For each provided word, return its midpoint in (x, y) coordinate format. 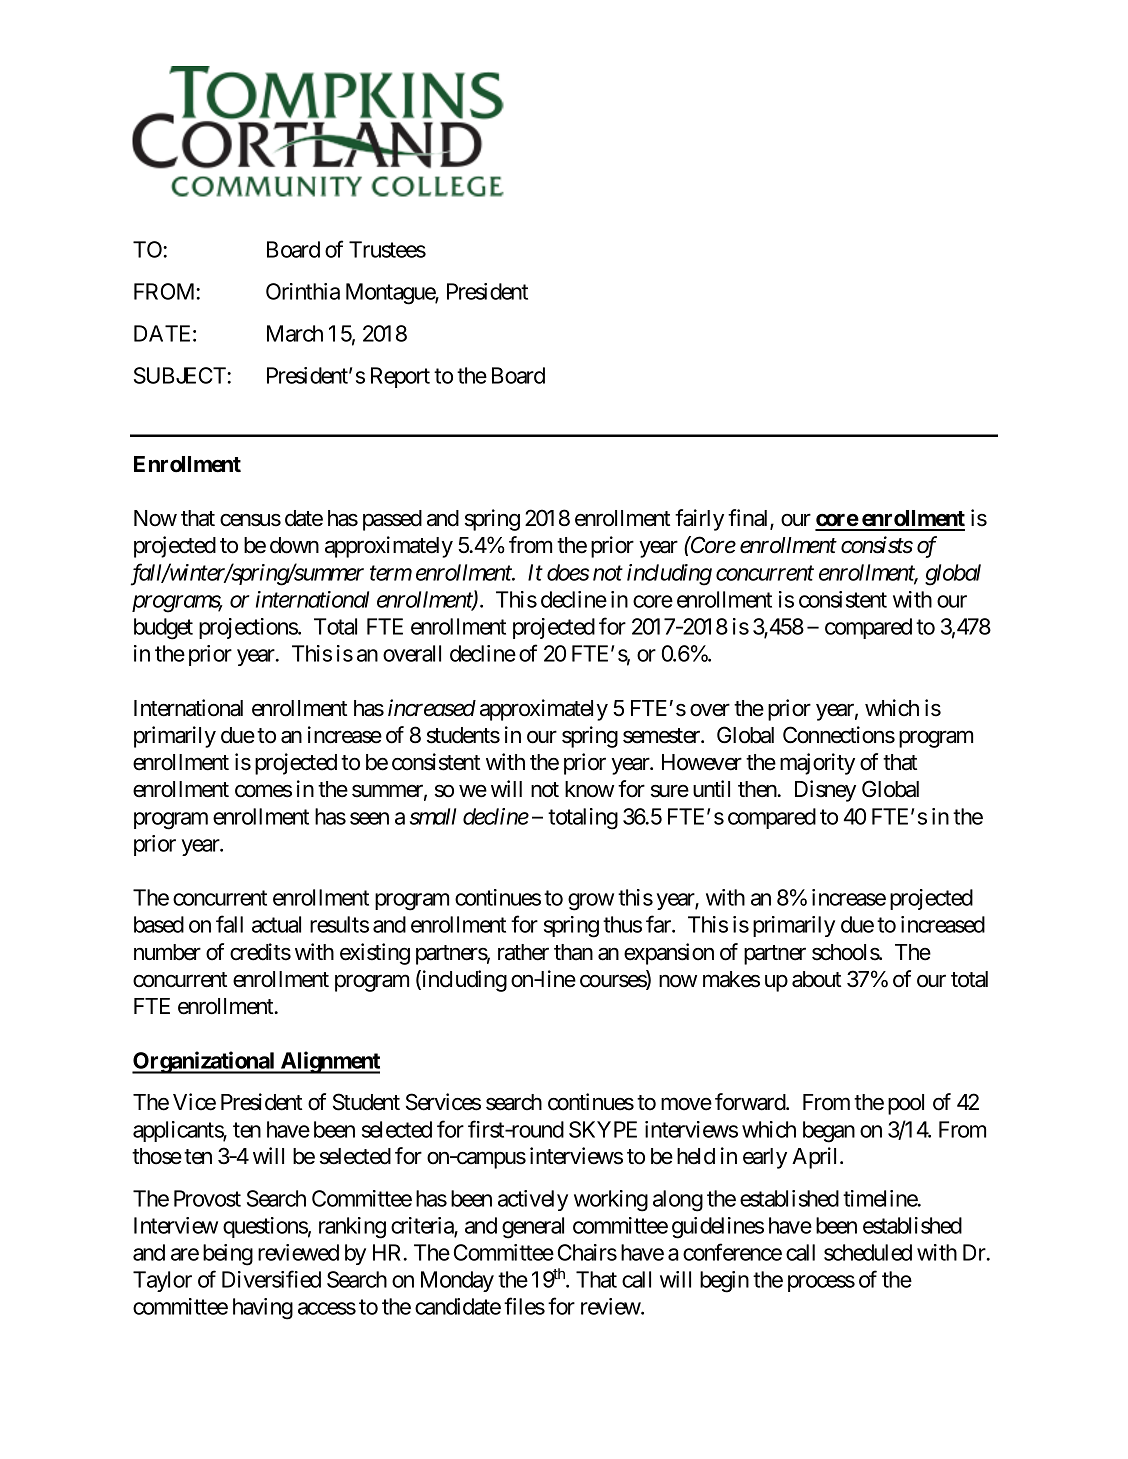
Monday (457, 1281)
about (816, 979)
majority (817, 764)
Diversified (271, 1279)
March (295, 333)
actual (276, 924)
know (589, 789)
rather (523, 952)
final (749, 519)
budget (163, 629)
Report (400, 377)
